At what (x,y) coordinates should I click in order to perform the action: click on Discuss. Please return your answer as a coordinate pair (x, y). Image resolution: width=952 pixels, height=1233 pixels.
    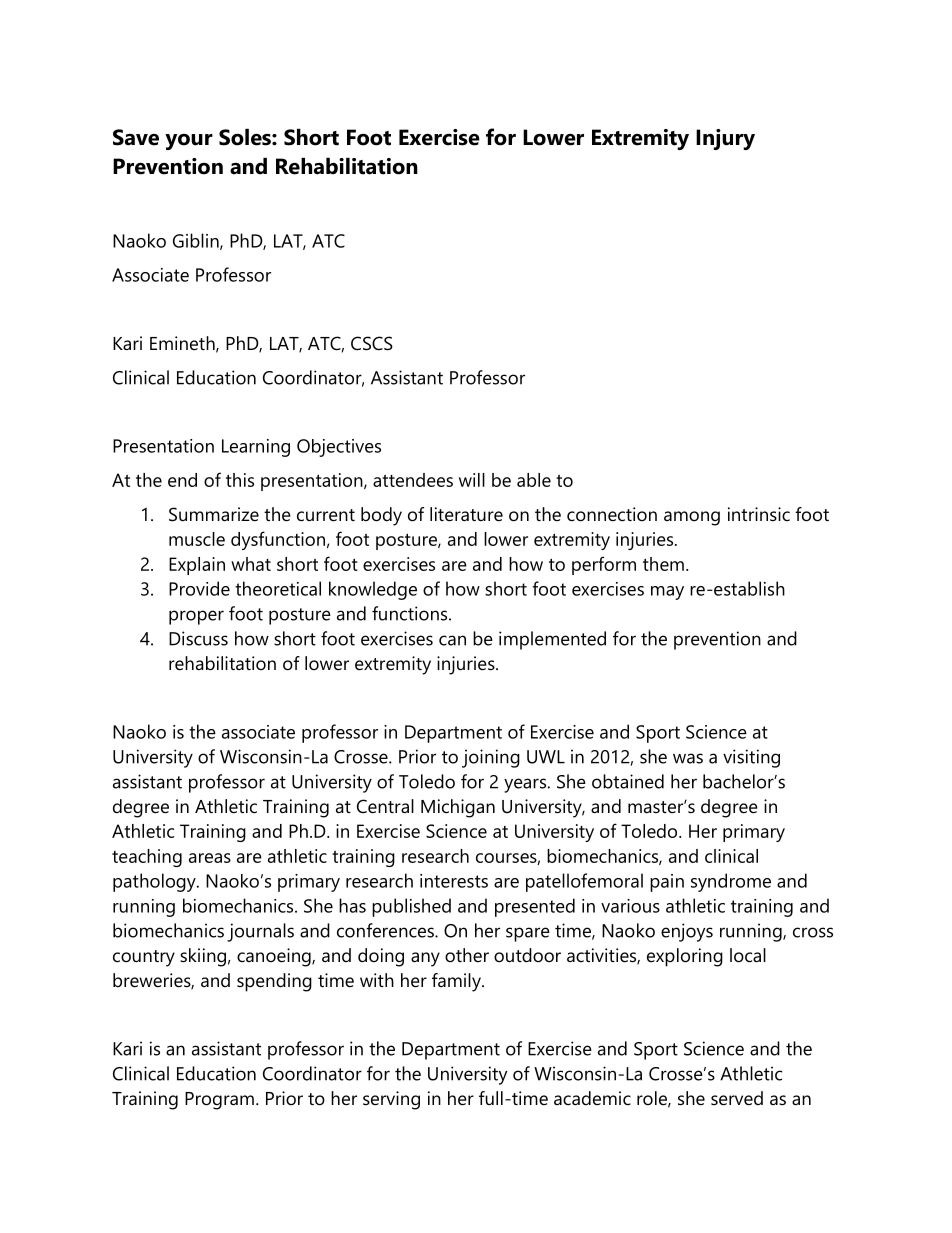
    Looking at the image, I should click on (198, 638).
